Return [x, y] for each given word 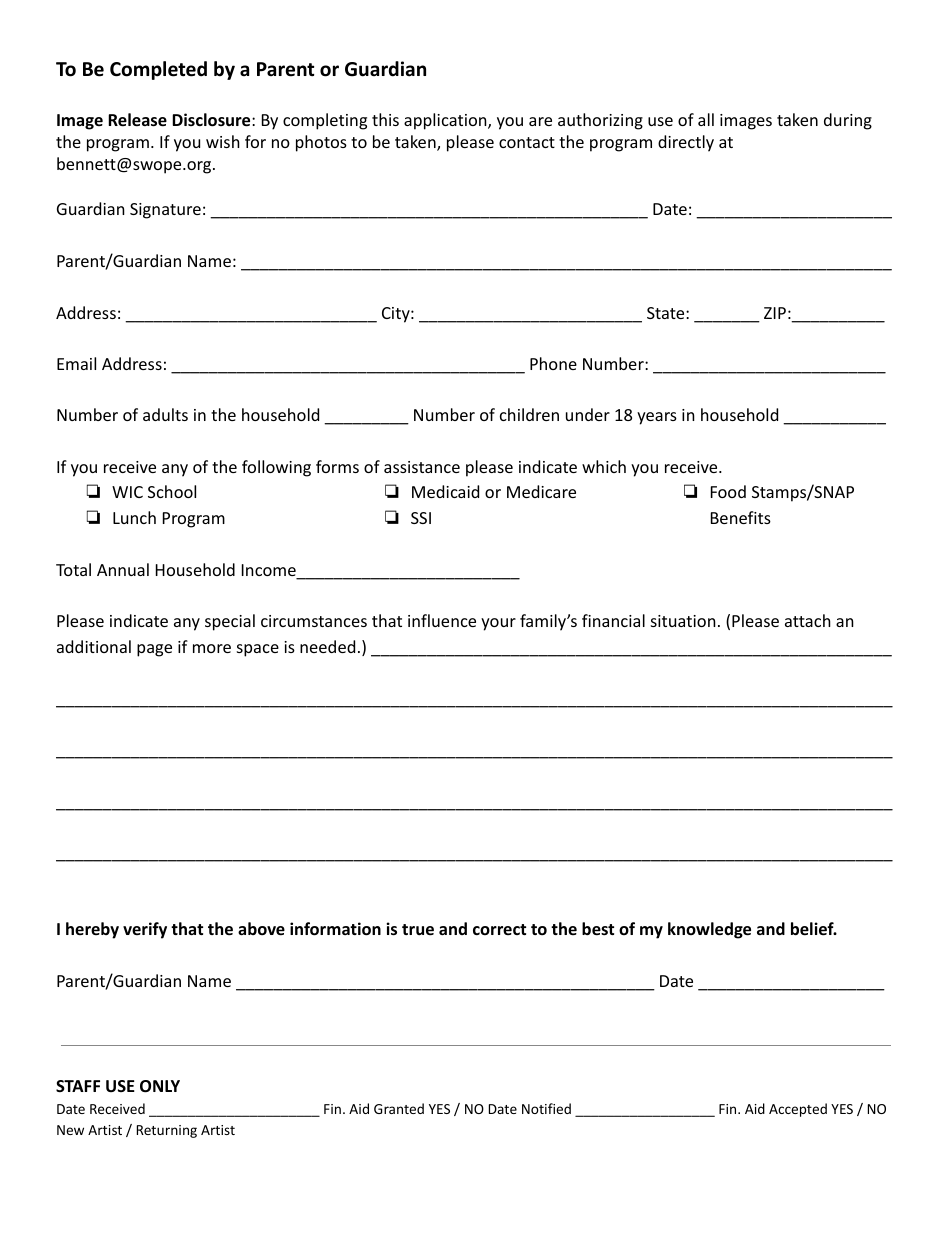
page [154, 650]
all [706, 119]
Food [728, 491]
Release [137, 120]
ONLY [160, 1086]
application [446, 121]
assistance [422, 467]
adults [165, 414]
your [498, 624]
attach [808, 620]
